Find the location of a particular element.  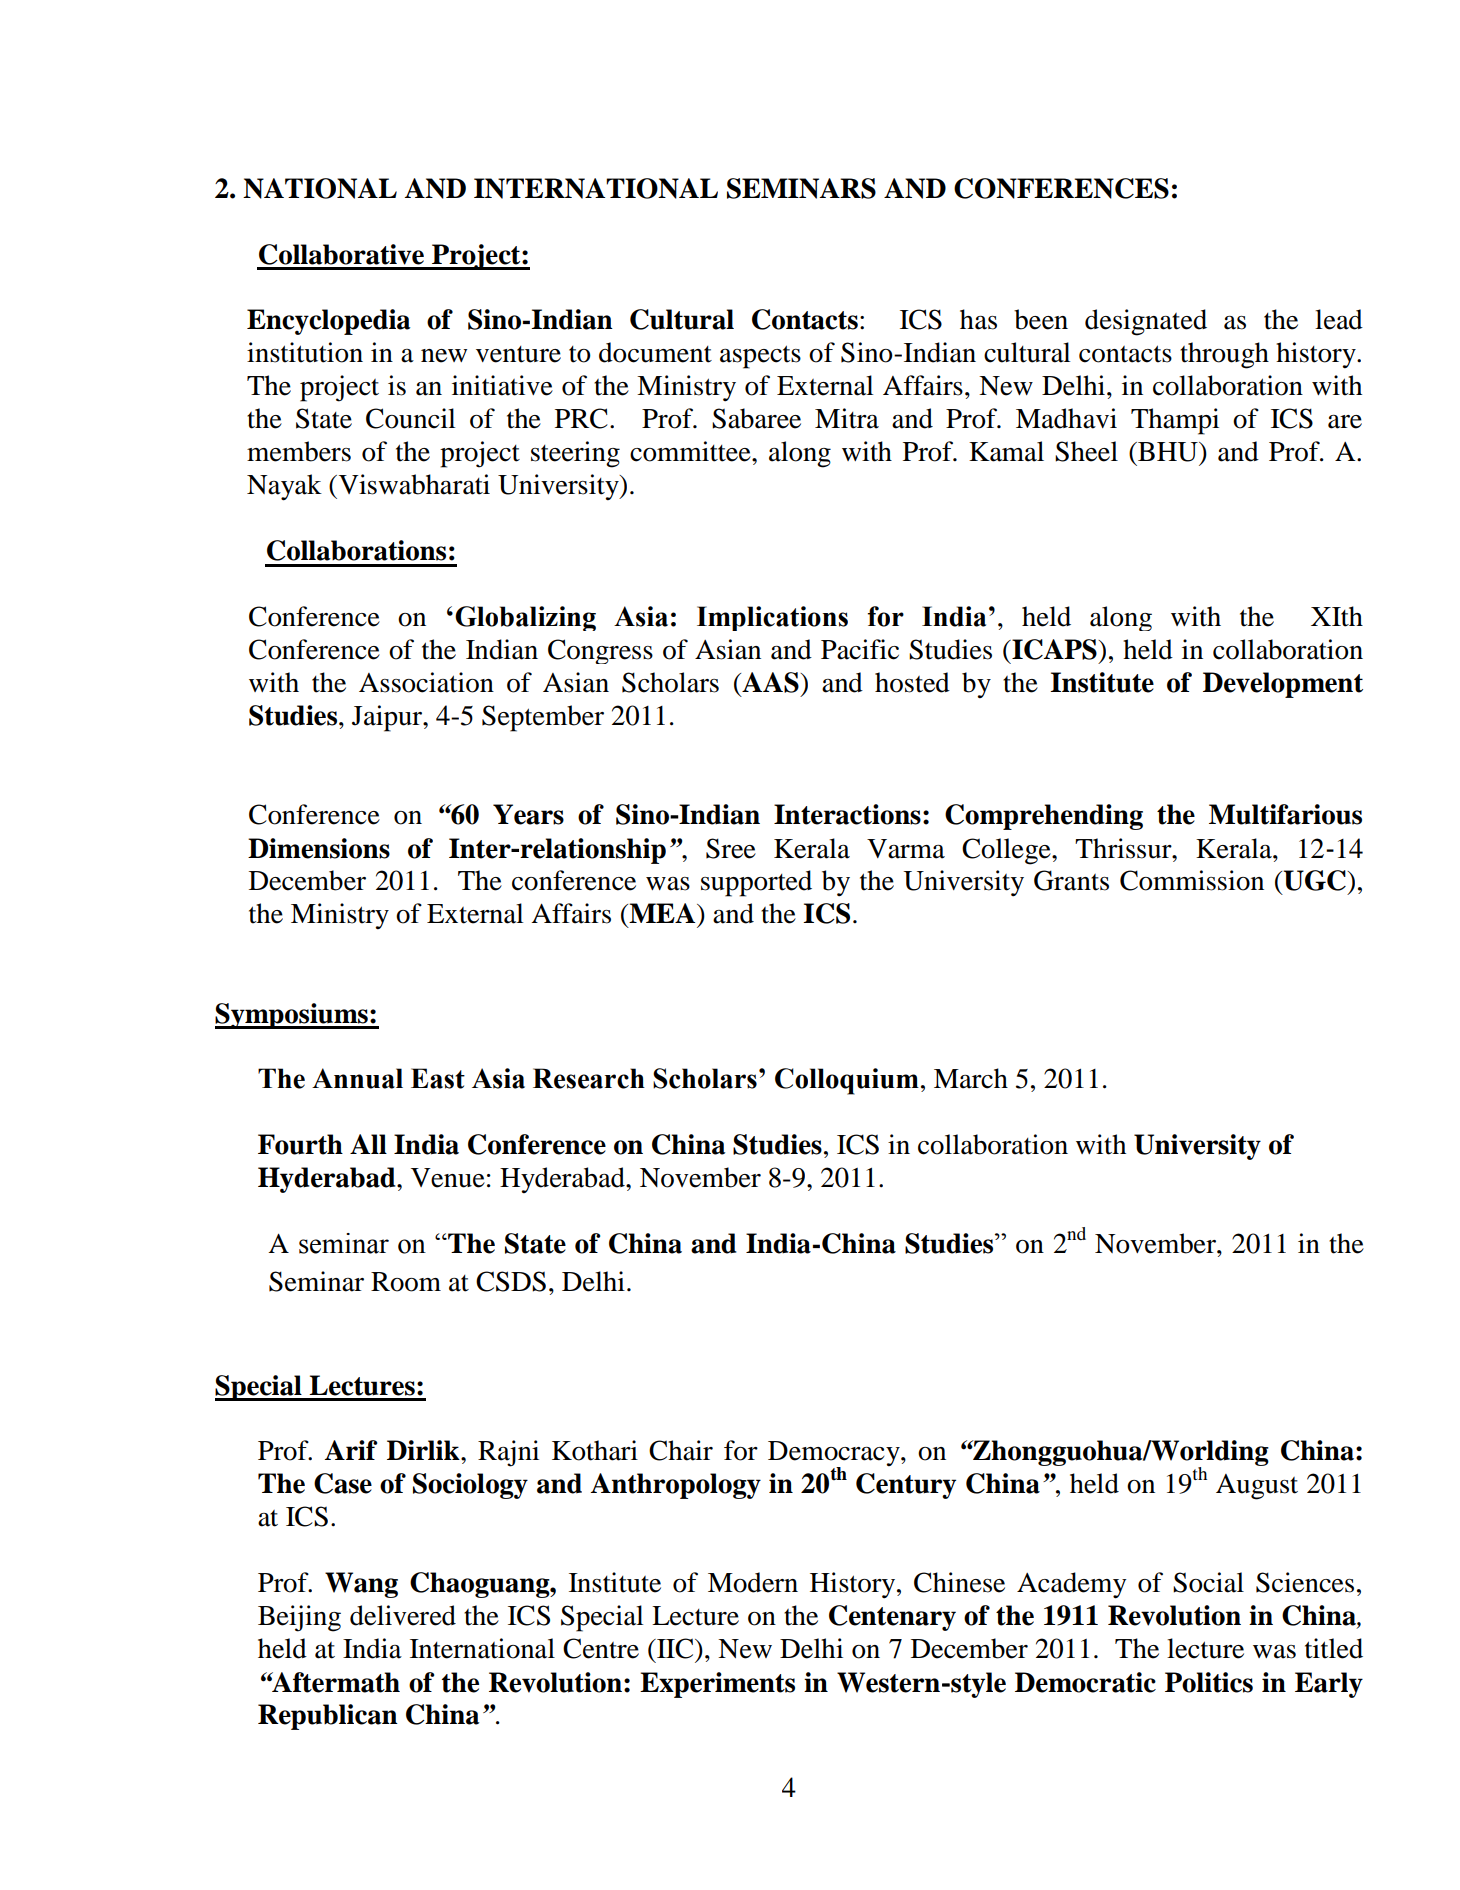

Multifarious is located at coordinates (1285, 814).
